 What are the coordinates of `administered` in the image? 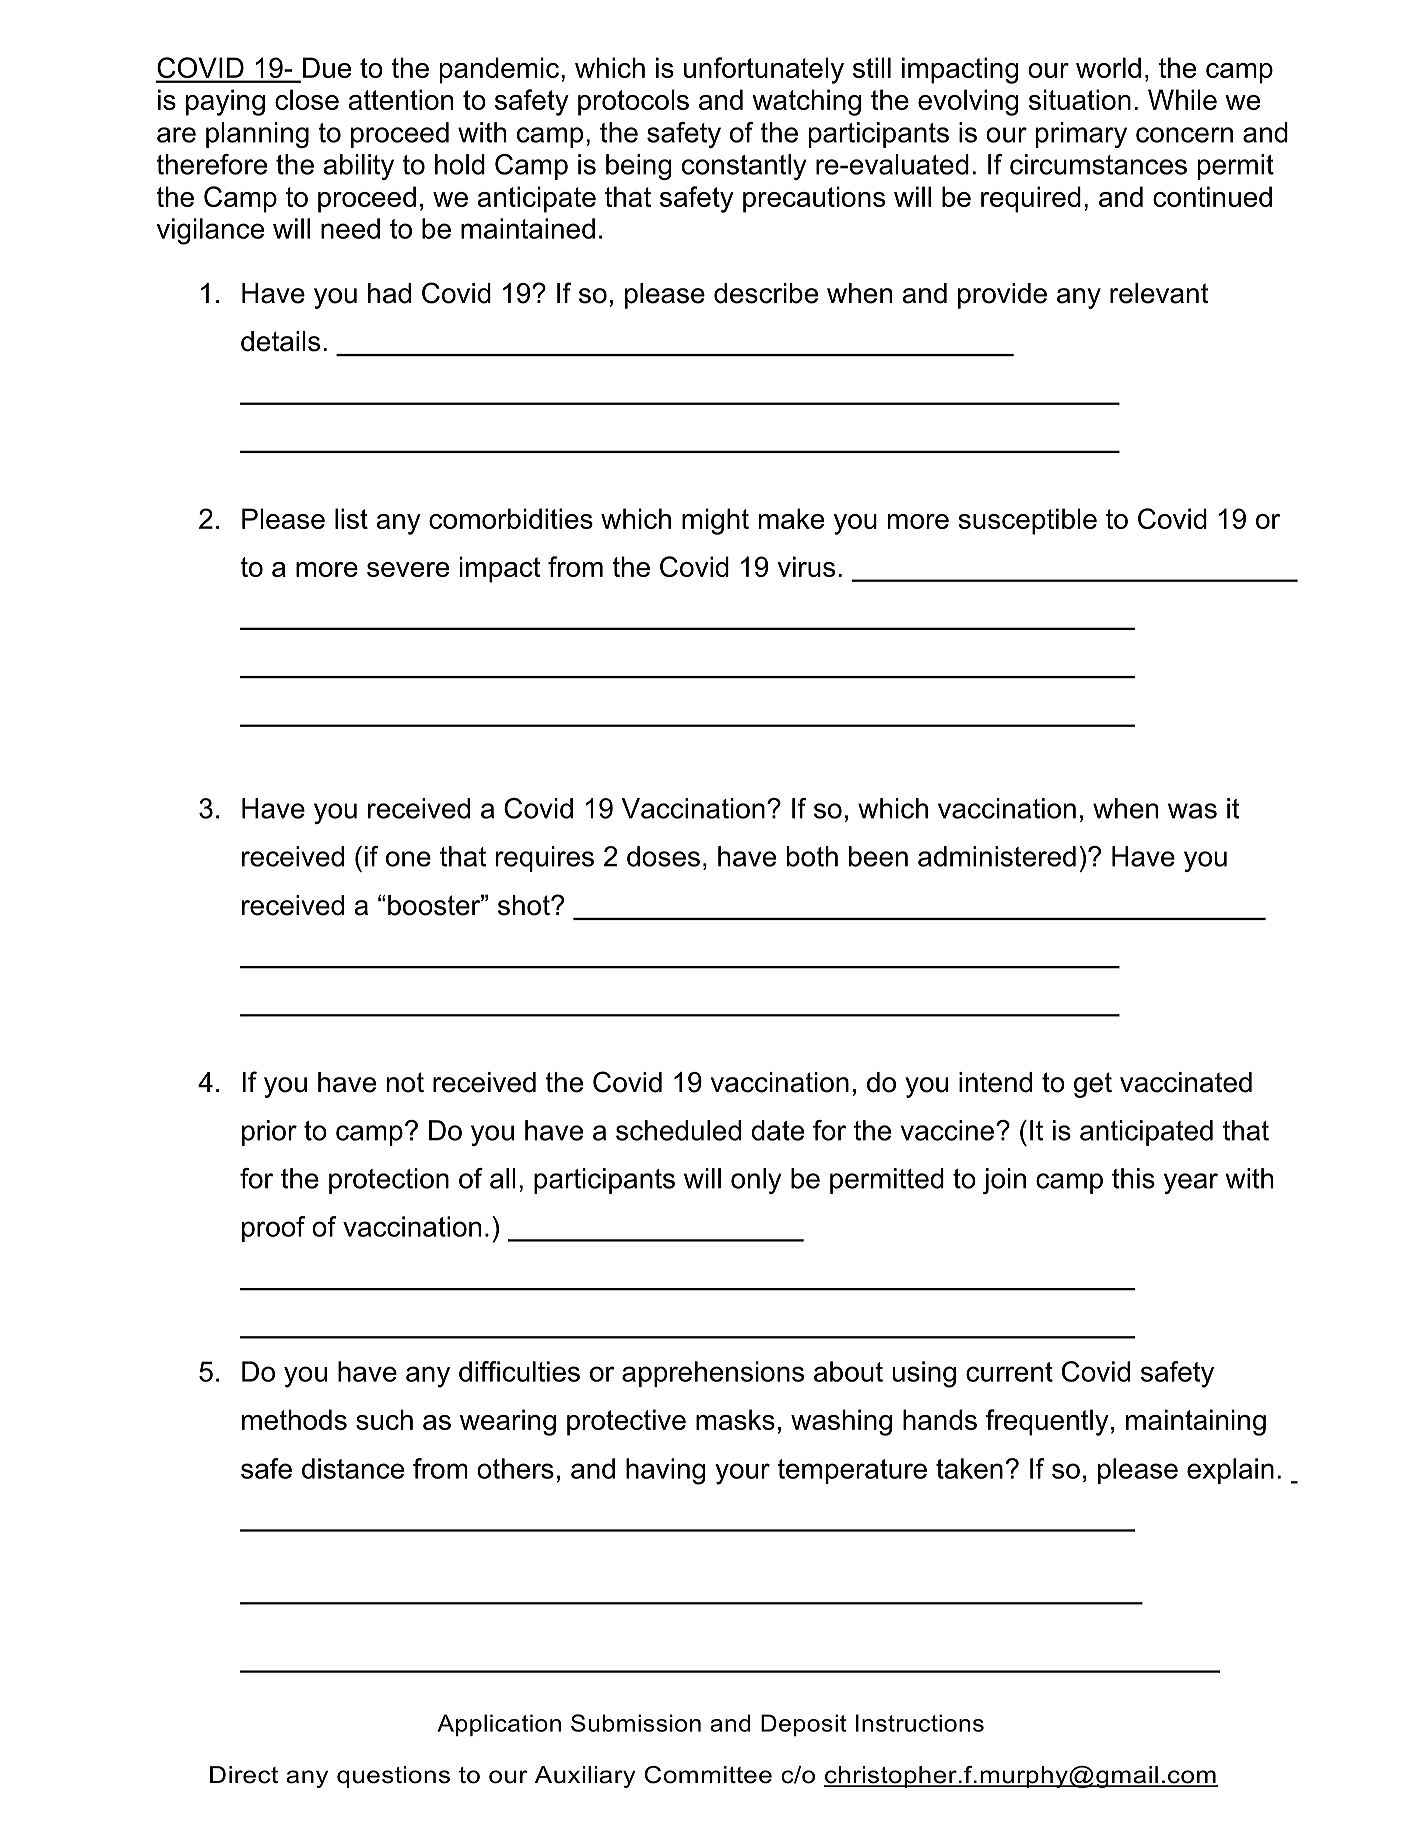 It's located at (997, 856).
